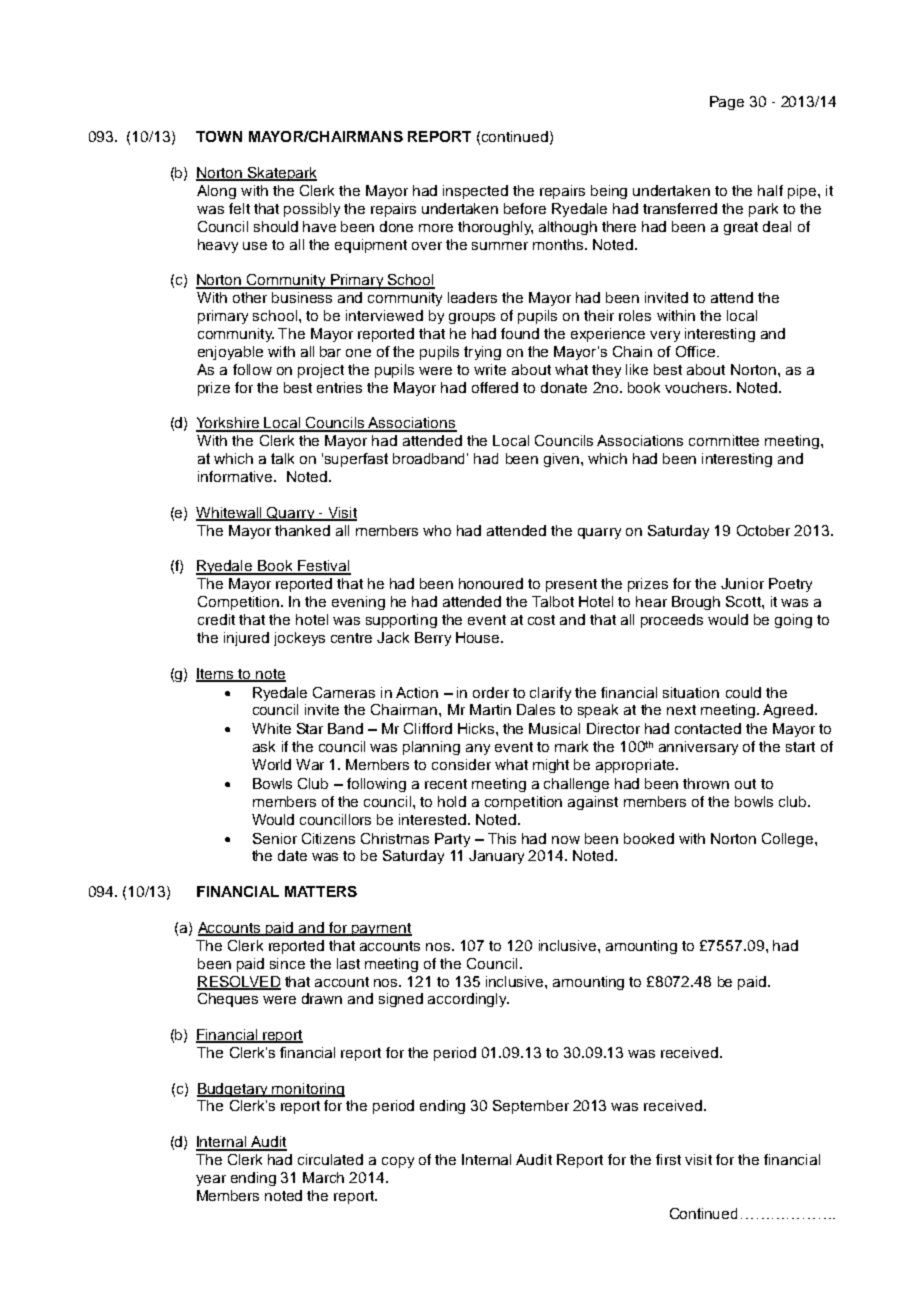 The image size is (924, 1308). What do you see at coordinates (531, 1107) in the image?
I see `September` at bounding box center [531, 1107].
